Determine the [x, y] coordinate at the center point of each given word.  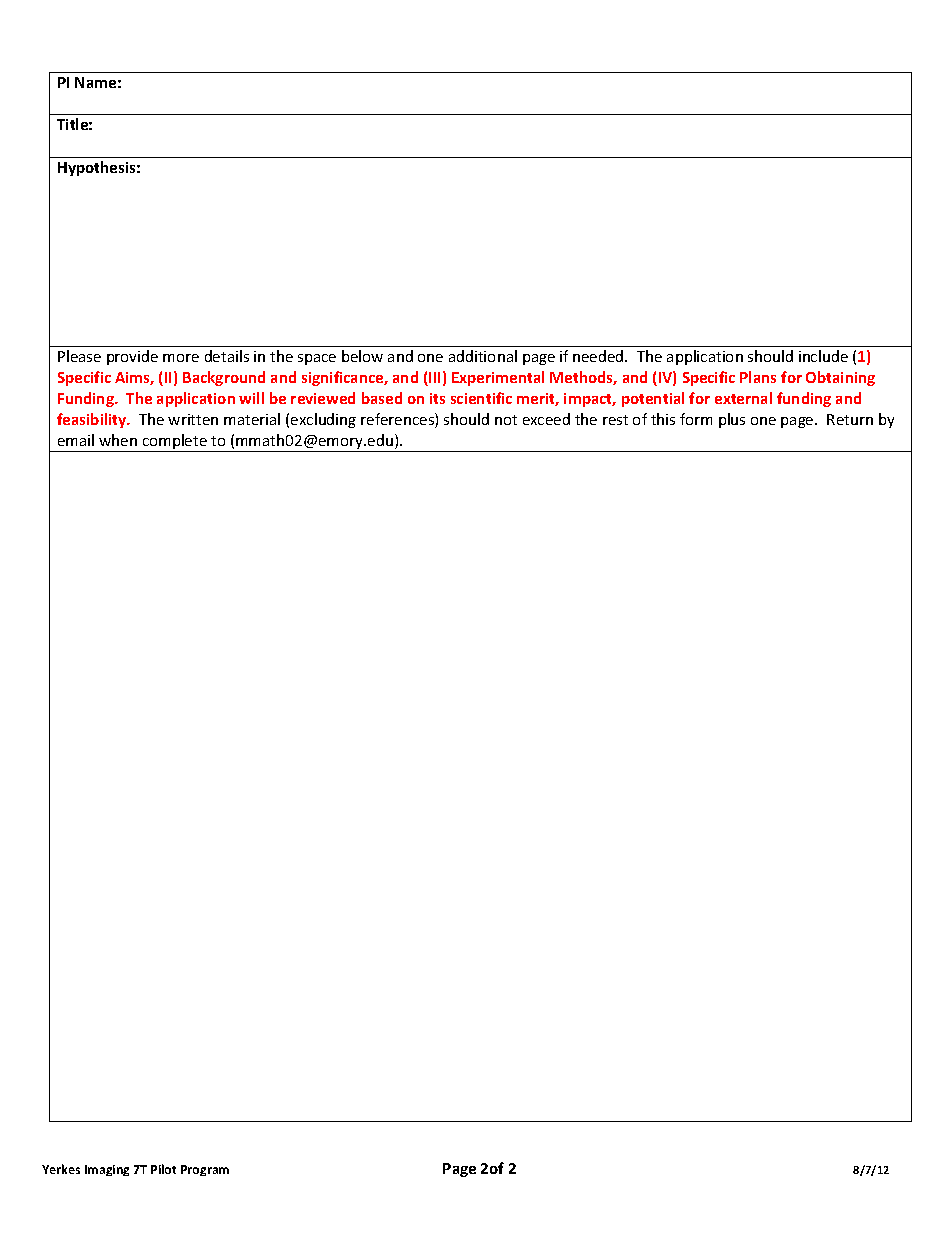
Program [205, 1170]
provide [132, 357]
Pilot [163, 1169]
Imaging [107, 1170]
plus [732, 420]
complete [174, 443]
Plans [758, 377]
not [506, 420]
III [433, 379]
